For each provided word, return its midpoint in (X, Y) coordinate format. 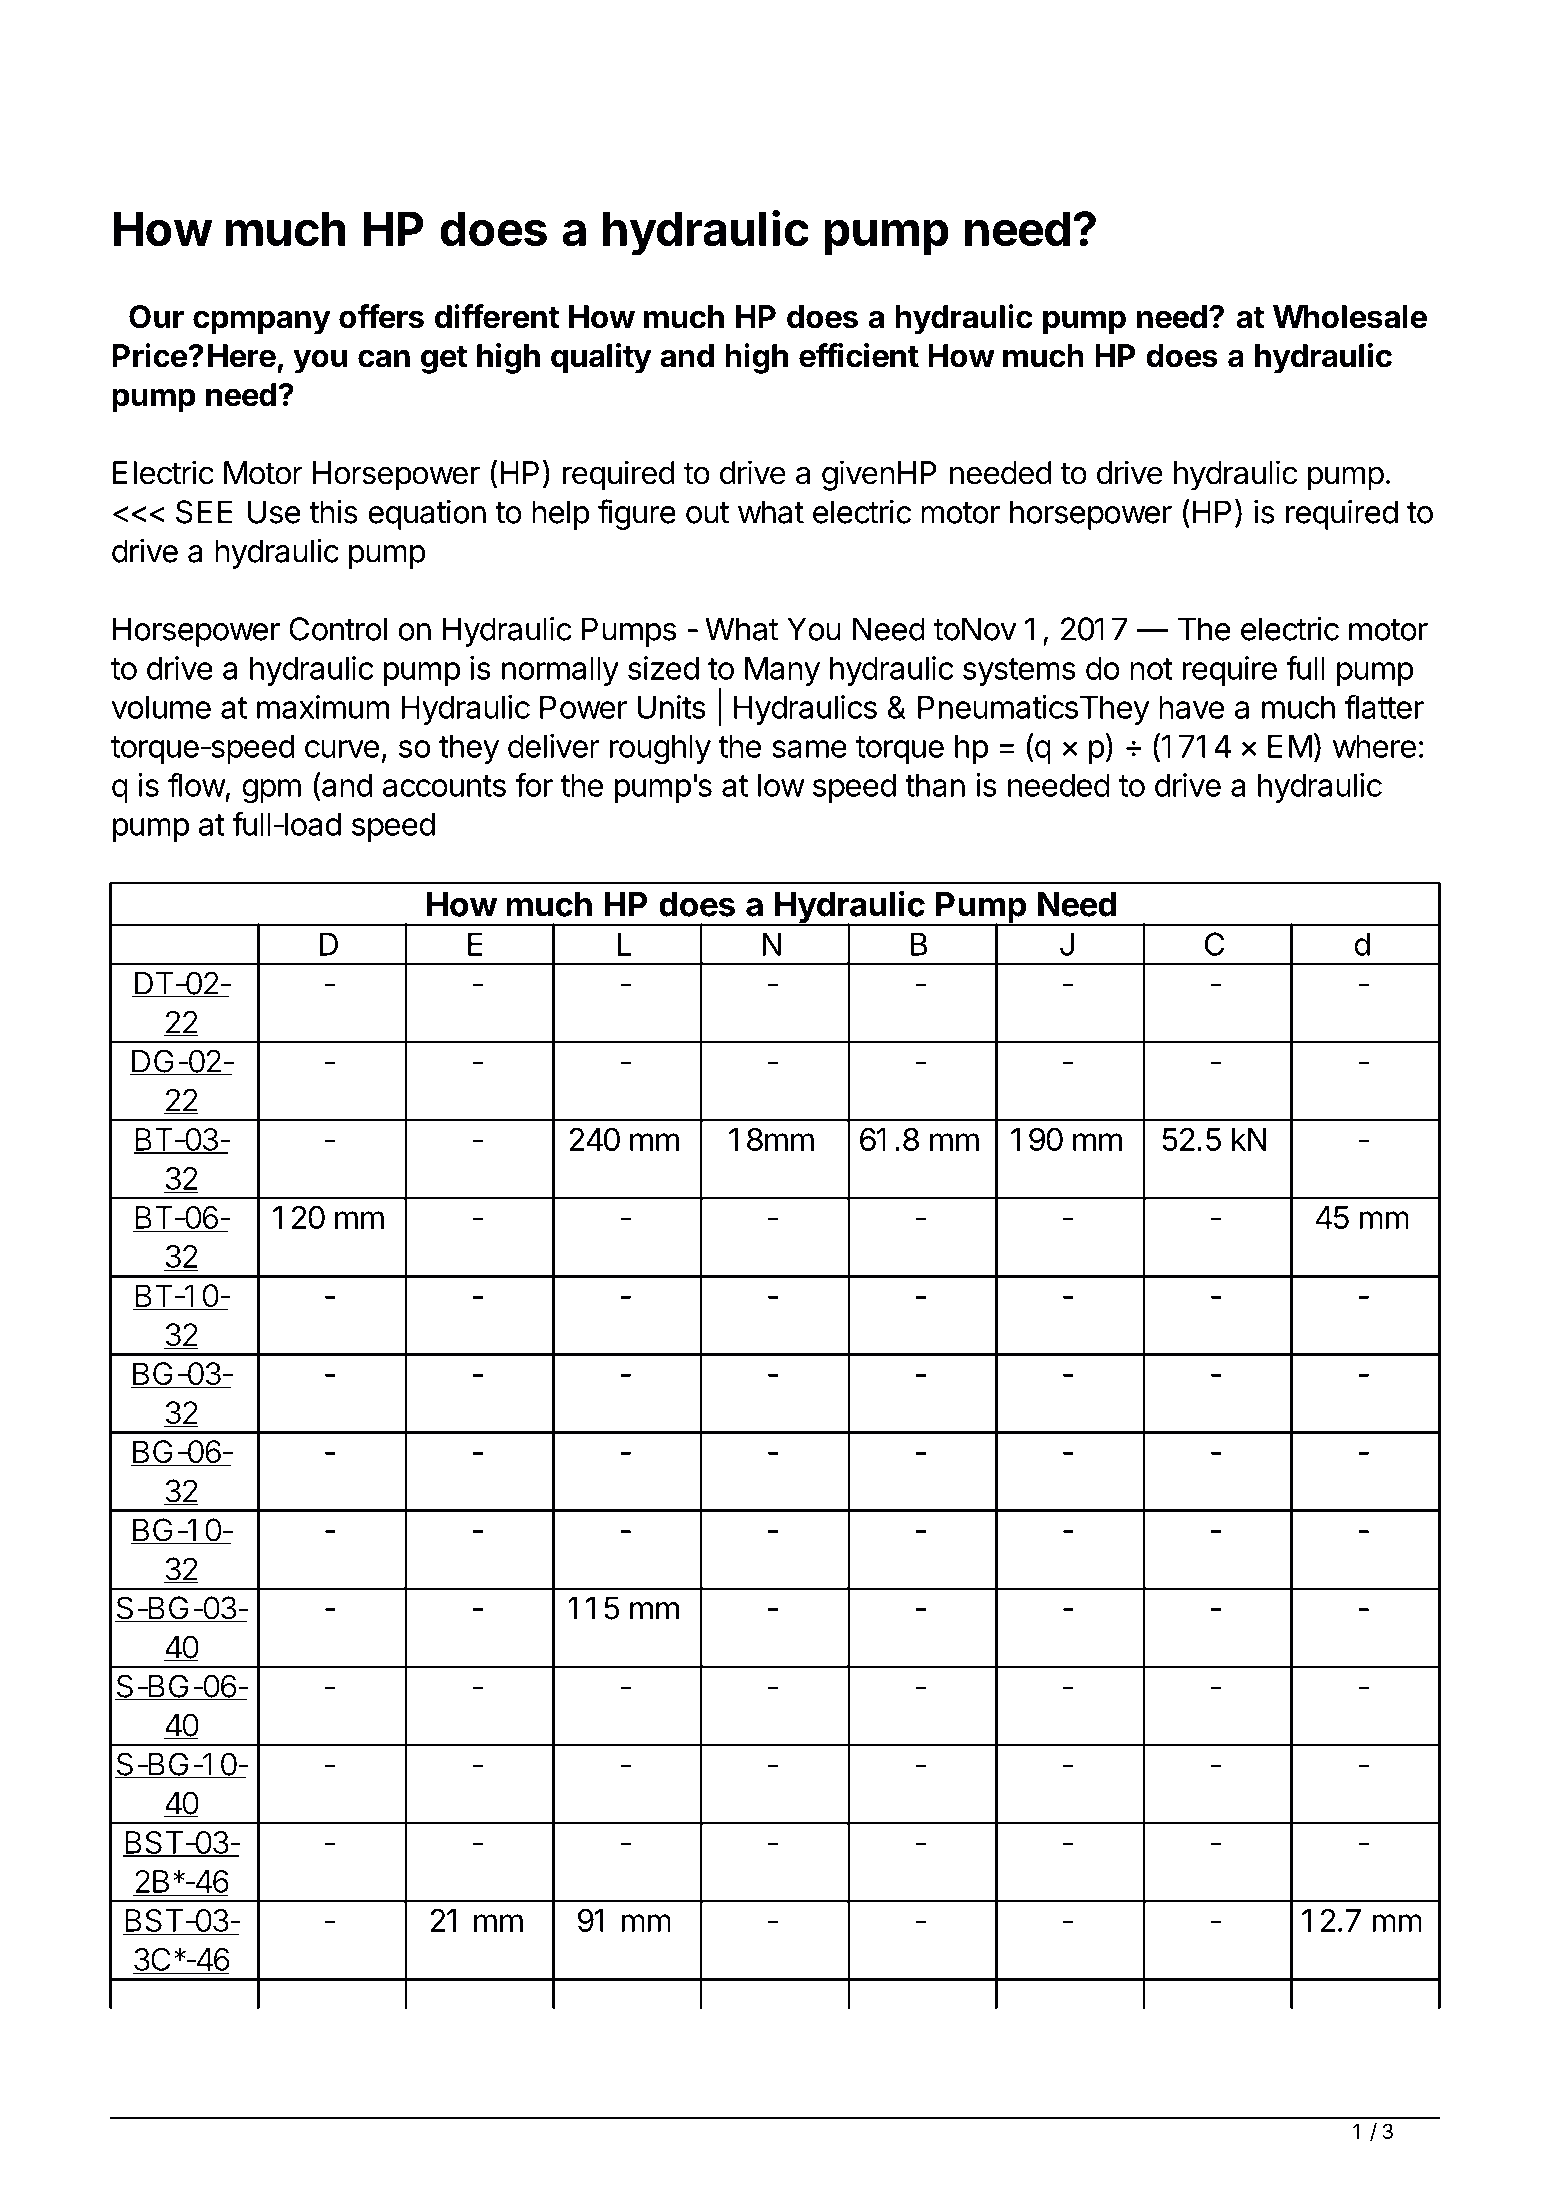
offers (381, 316)
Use (274, 512)
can (384, 358)
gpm (271, 791)
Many (782, 671)
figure (637, 514)
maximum (323, 707)
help (561, 515)
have (1191, 707)
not (1151, 669)
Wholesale (1350, 317)
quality (601, 358)
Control (338, 629)
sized (663, 668)
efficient (859, 355)
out (707, 513)
